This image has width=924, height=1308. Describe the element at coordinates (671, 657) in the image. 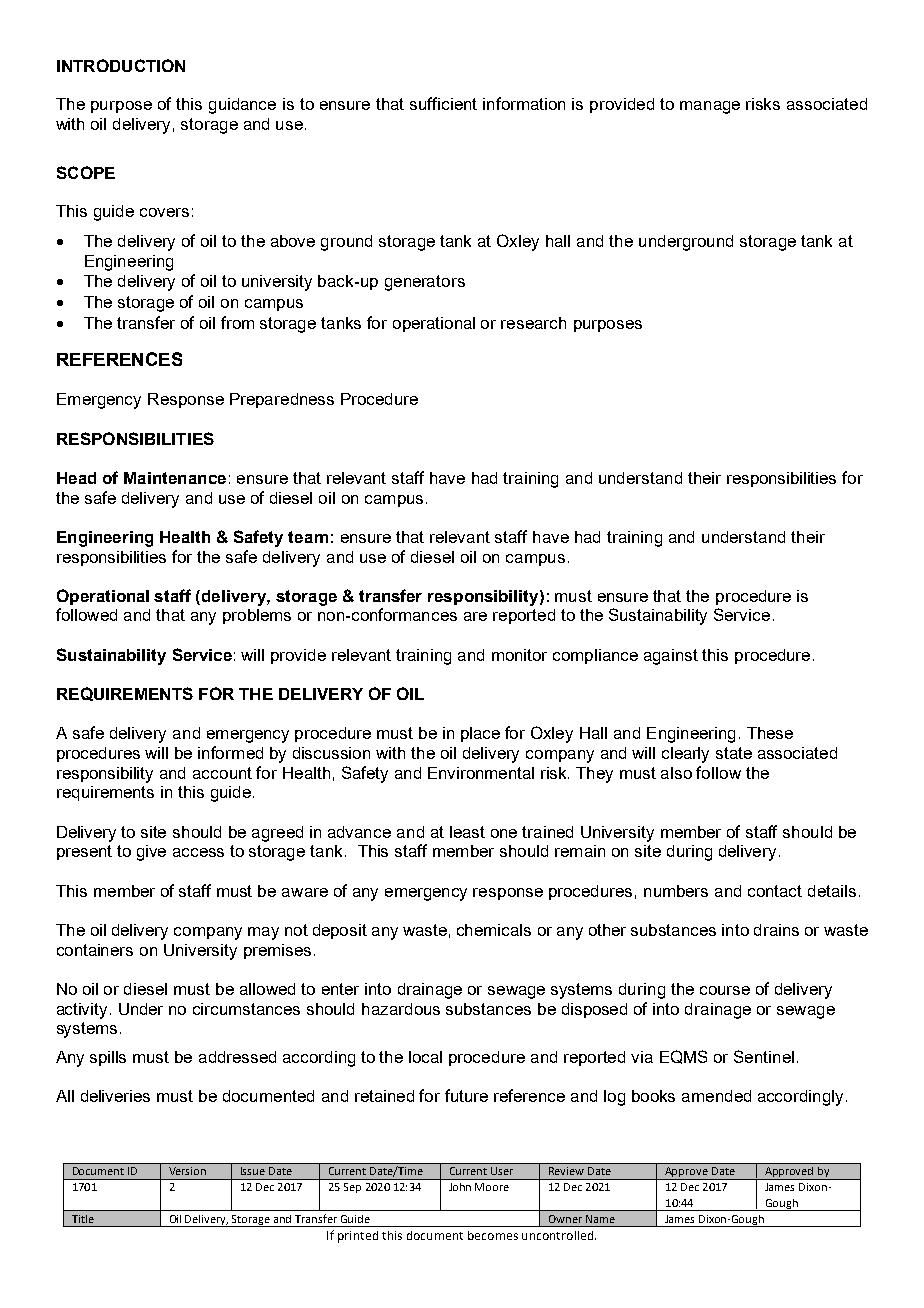

I see `against` at that location.
